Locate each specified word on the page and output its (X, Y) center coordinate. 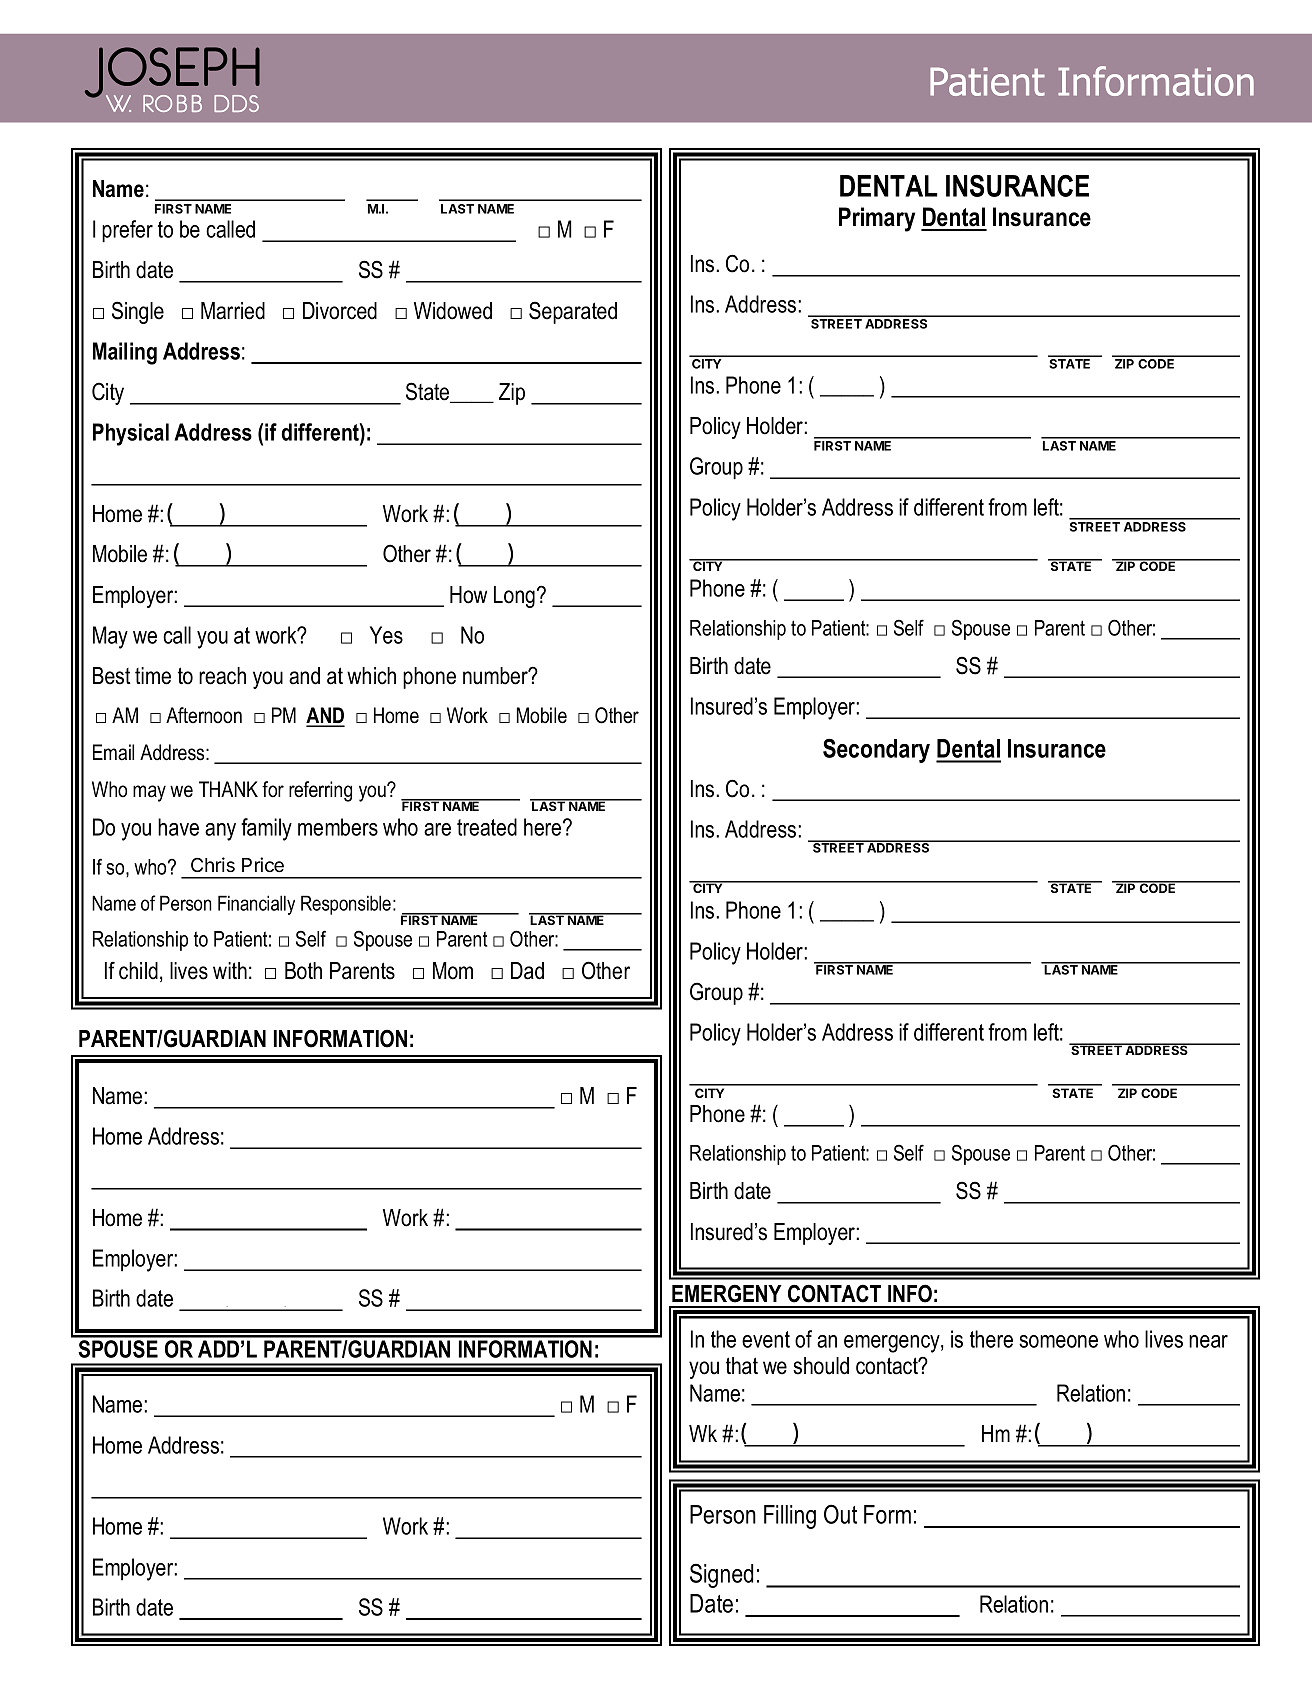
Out (840, 1514)
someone (1058, 1341)
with (230, 970)
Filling (790, 1517)
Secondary (876, 750)
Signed (721, 1575)
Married (233, 311)
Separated (573, 312)
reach (222, 676)
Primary (877, 219)
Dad (527, 971)
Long (514, 597)
